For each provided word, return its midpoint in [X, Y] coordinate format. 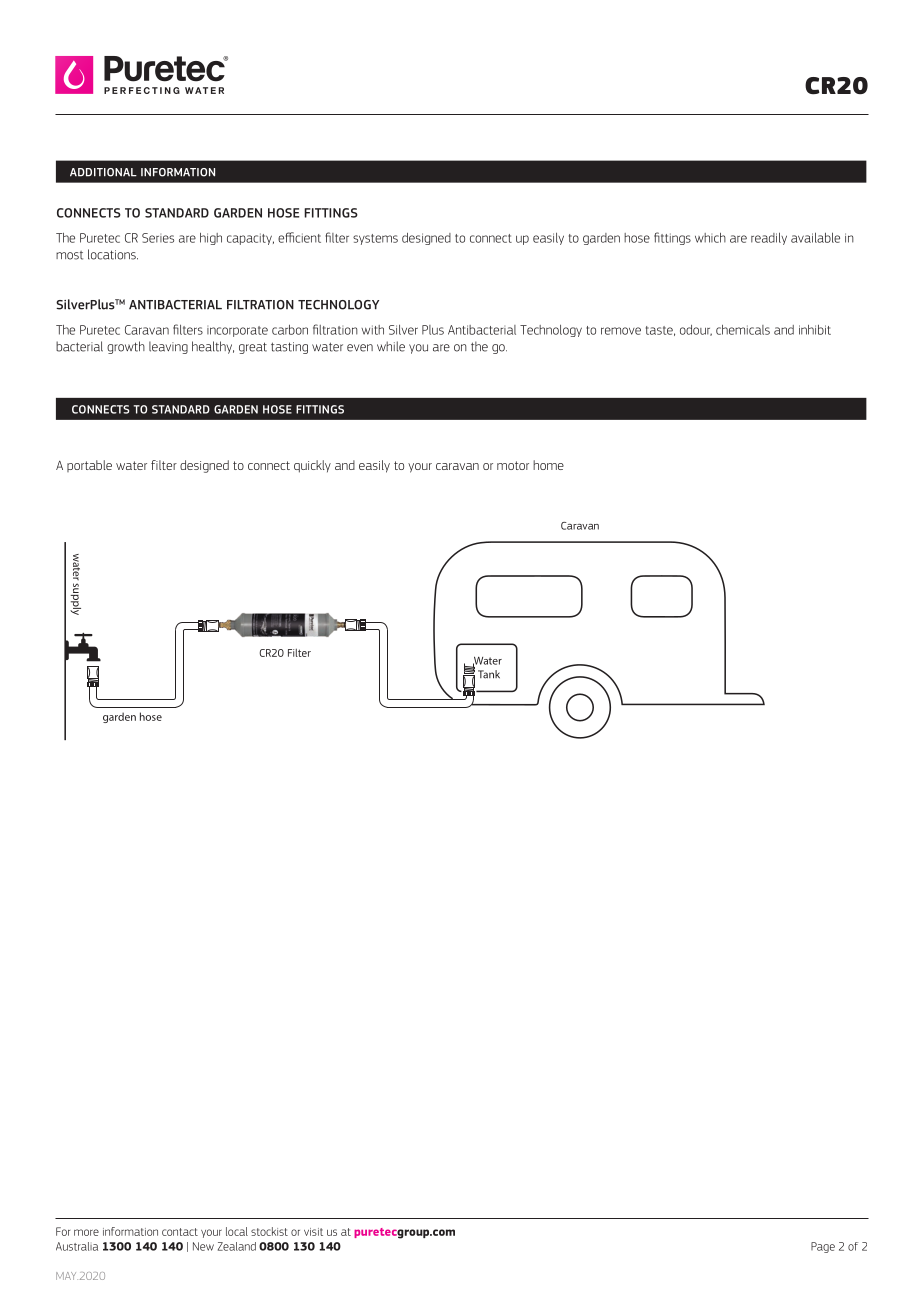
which [710, 238]
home [548, 465]
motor [513, 465]
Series [158, 238]
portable [89, 466]
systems [375, 239]
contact [180, 1232]
